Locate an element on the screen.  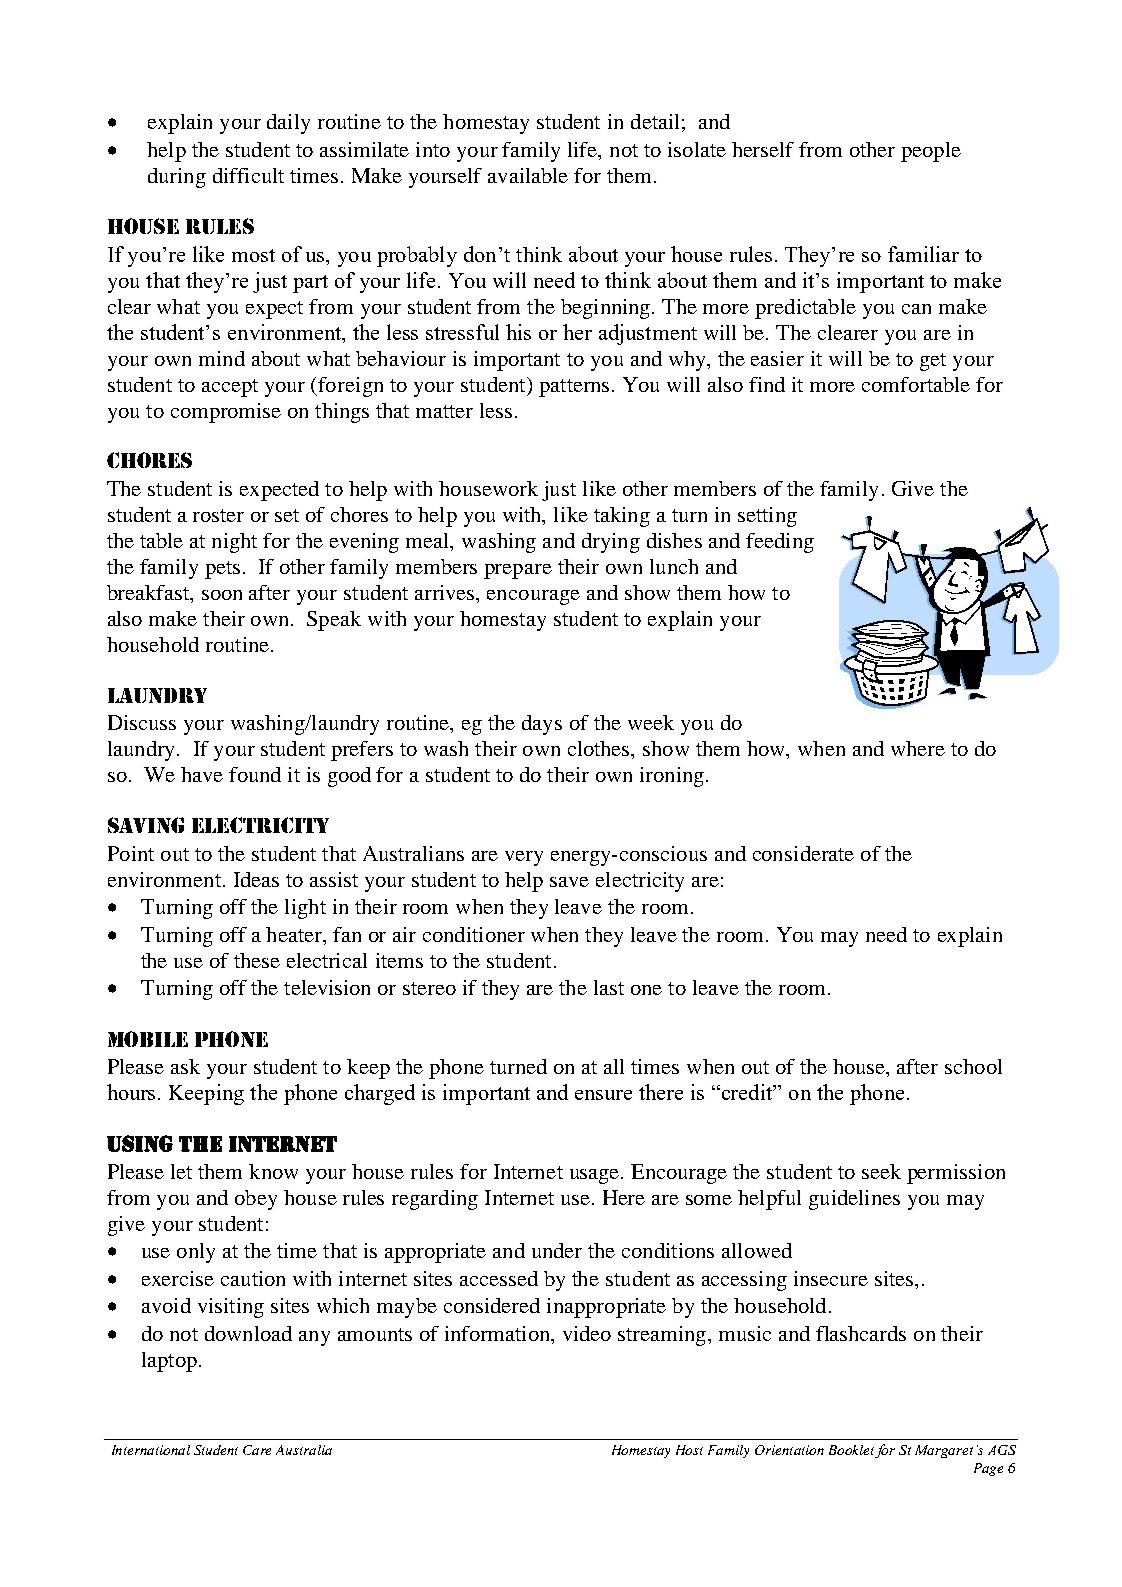
these is located at coordinates (257, 960).
